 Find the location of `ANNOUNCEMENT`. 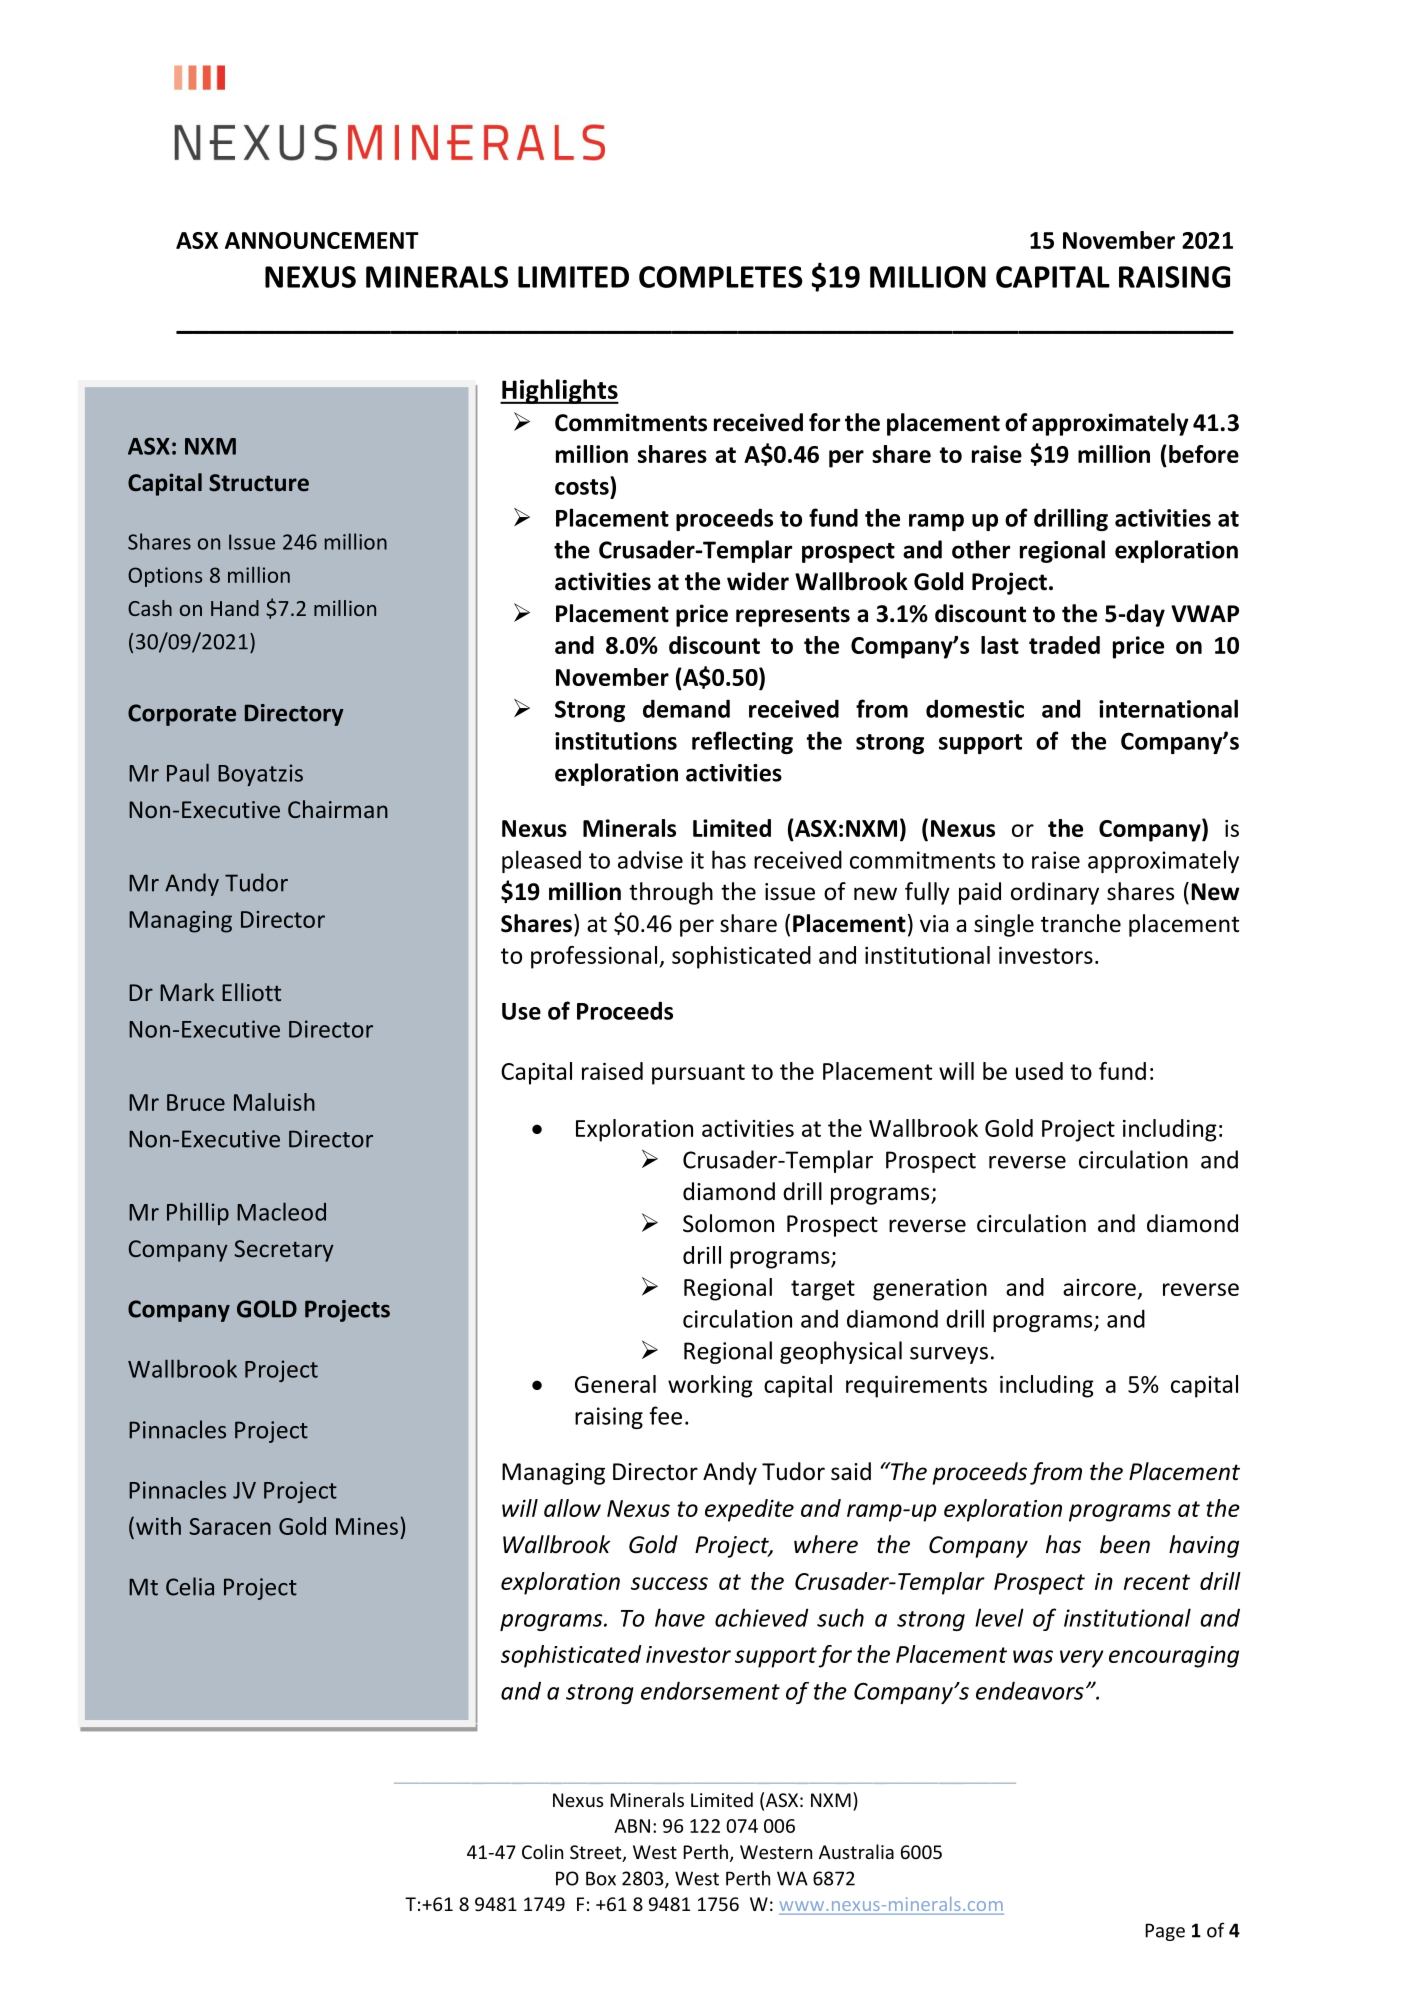

ANNOUNCEMENT is located at coordinates (322, 240).
